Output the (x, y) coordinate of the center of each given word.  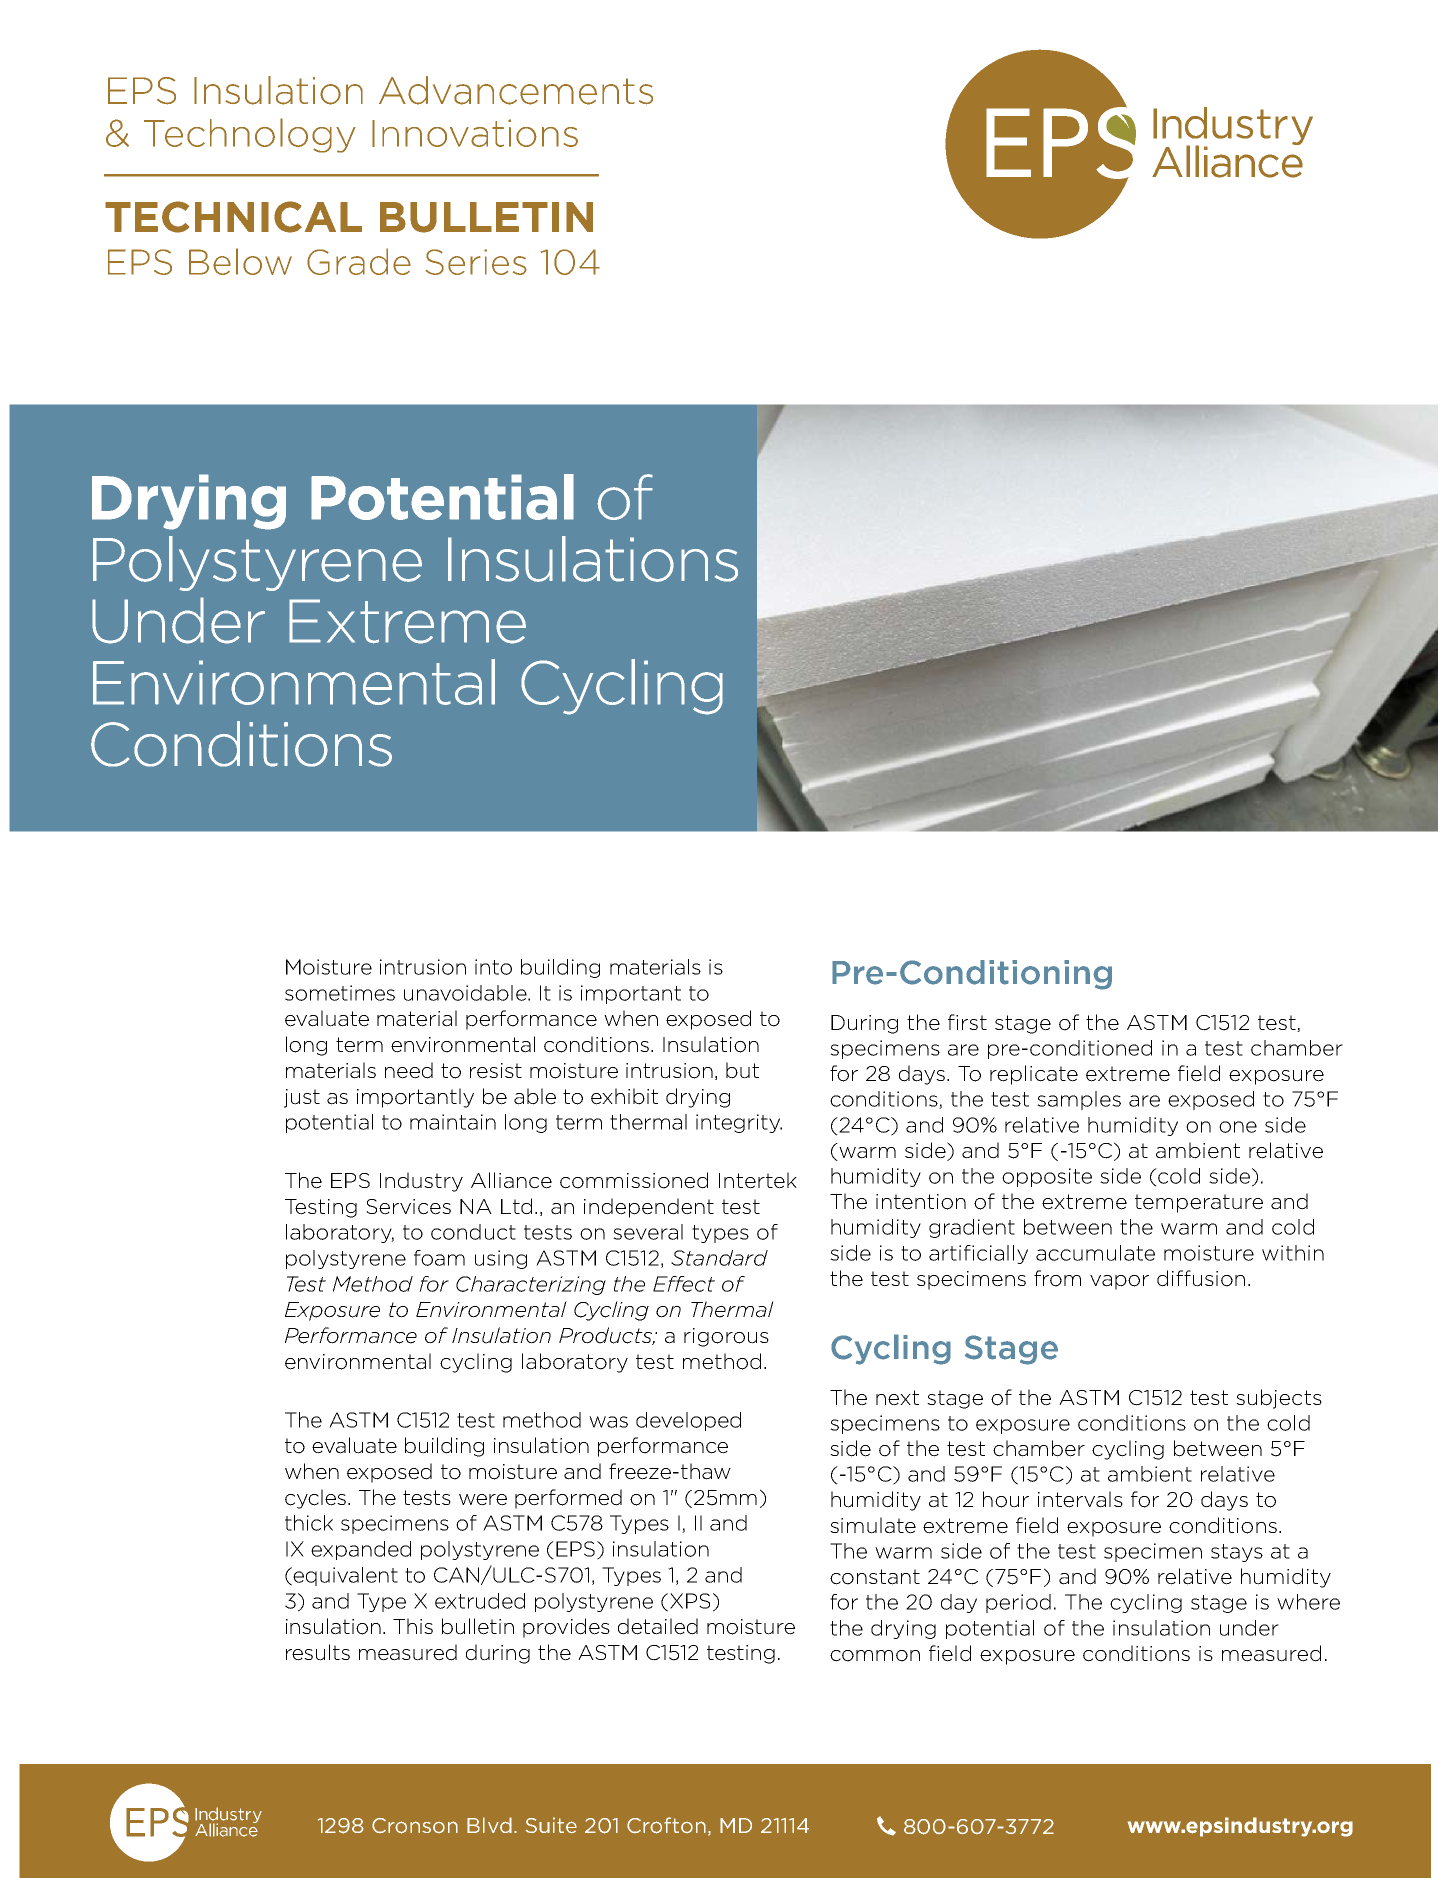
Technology (250, 135)
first (967, 1022)
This (413, 1626)
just (302, 1098)
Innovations (475, 133)
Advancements (516, 90)
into (493, 967)
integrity (739, 1123)
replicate (1034, 1075)
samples (1079, 1100)
